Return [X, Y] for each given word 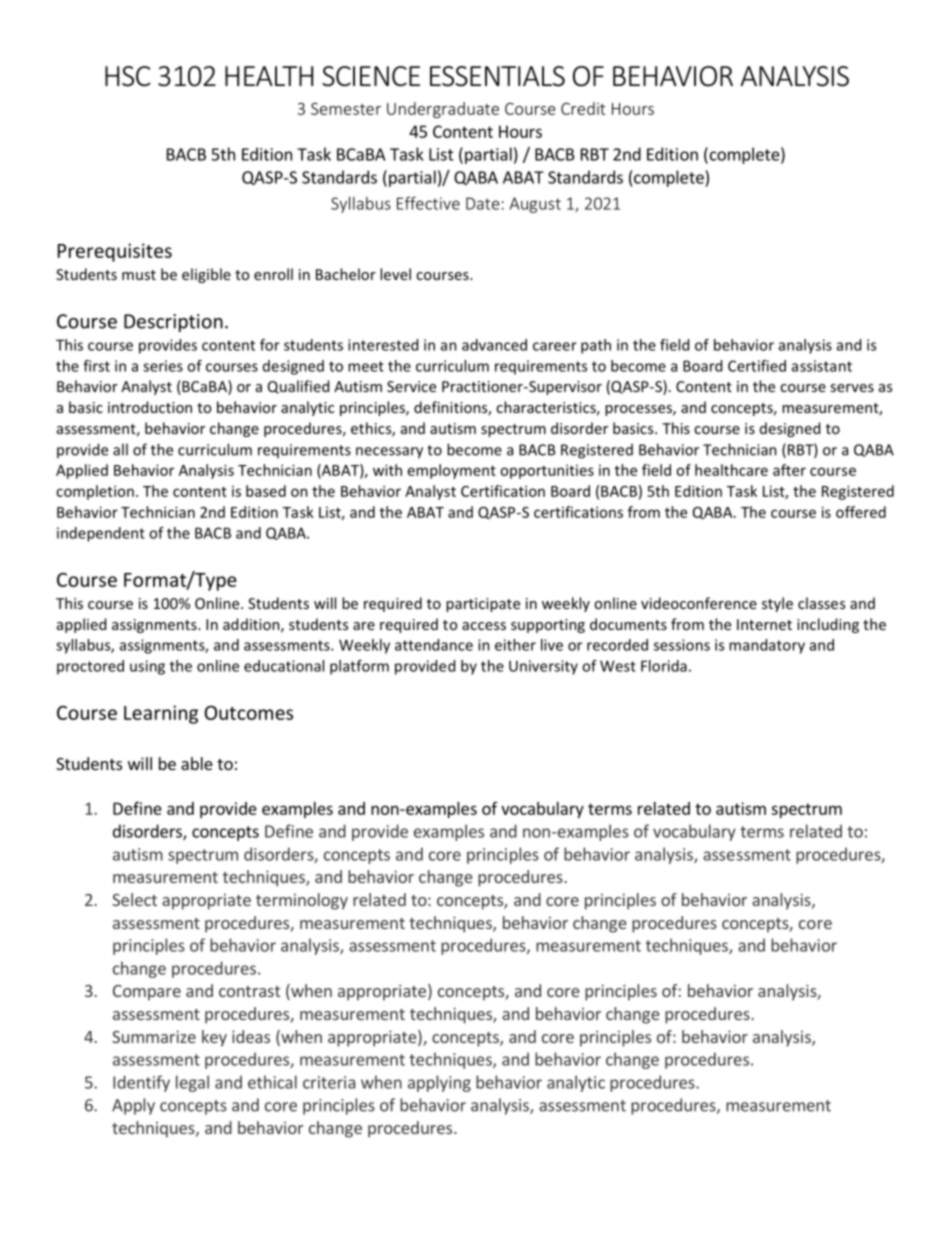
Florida [664, 666]
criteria [329, 1082]
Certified [757, 366]
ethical [272, 1082]
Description [173, 323]
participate [483, 605]
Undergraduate [443, 110]
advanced [494, 345]
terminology [302, 901]
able [197, 763]
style [777, 604]
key [214, 1038]
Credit [583, 108]
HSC [128, 76]
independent [101, 534]
